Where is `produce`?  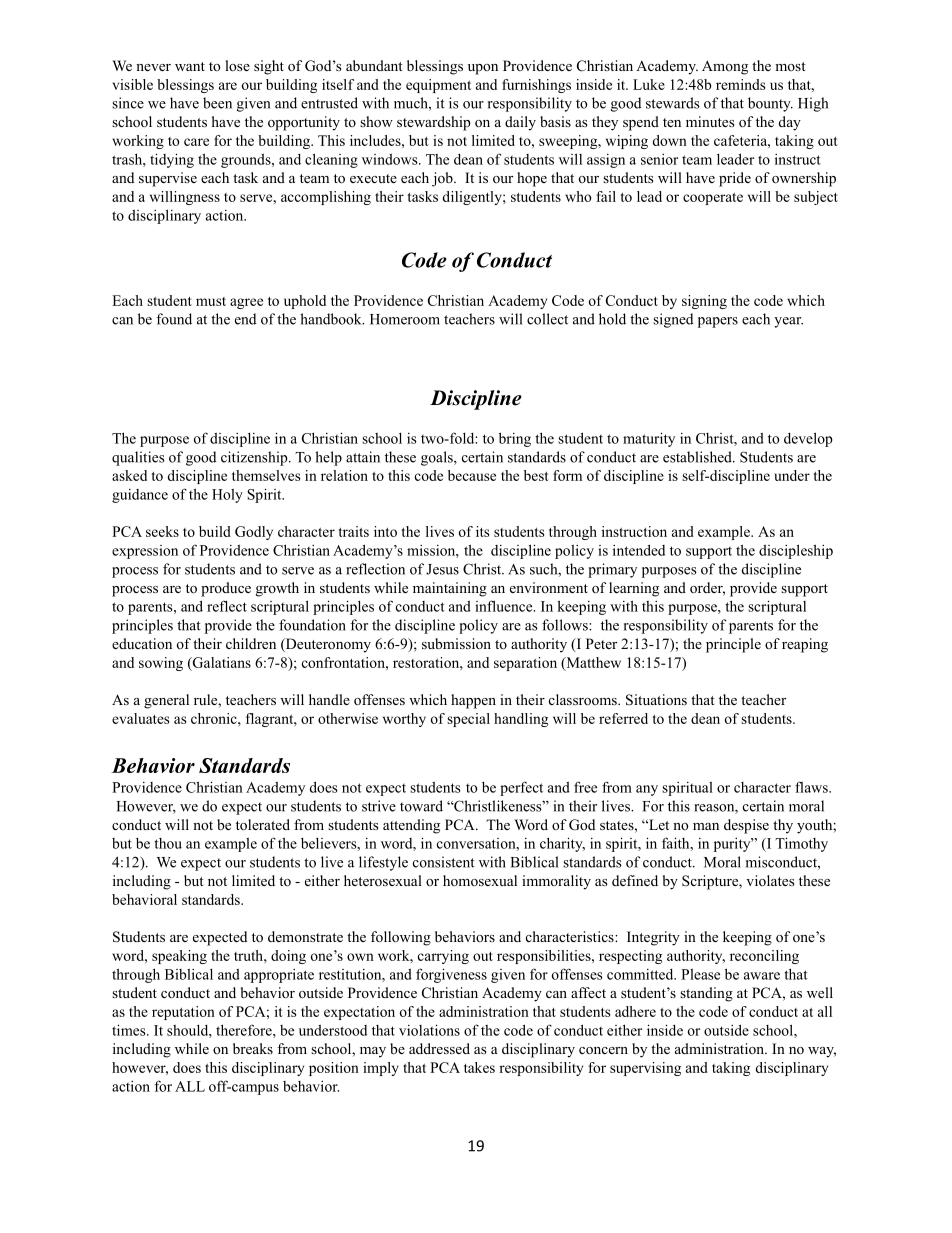
produce is located at coordinates (226, 589).
